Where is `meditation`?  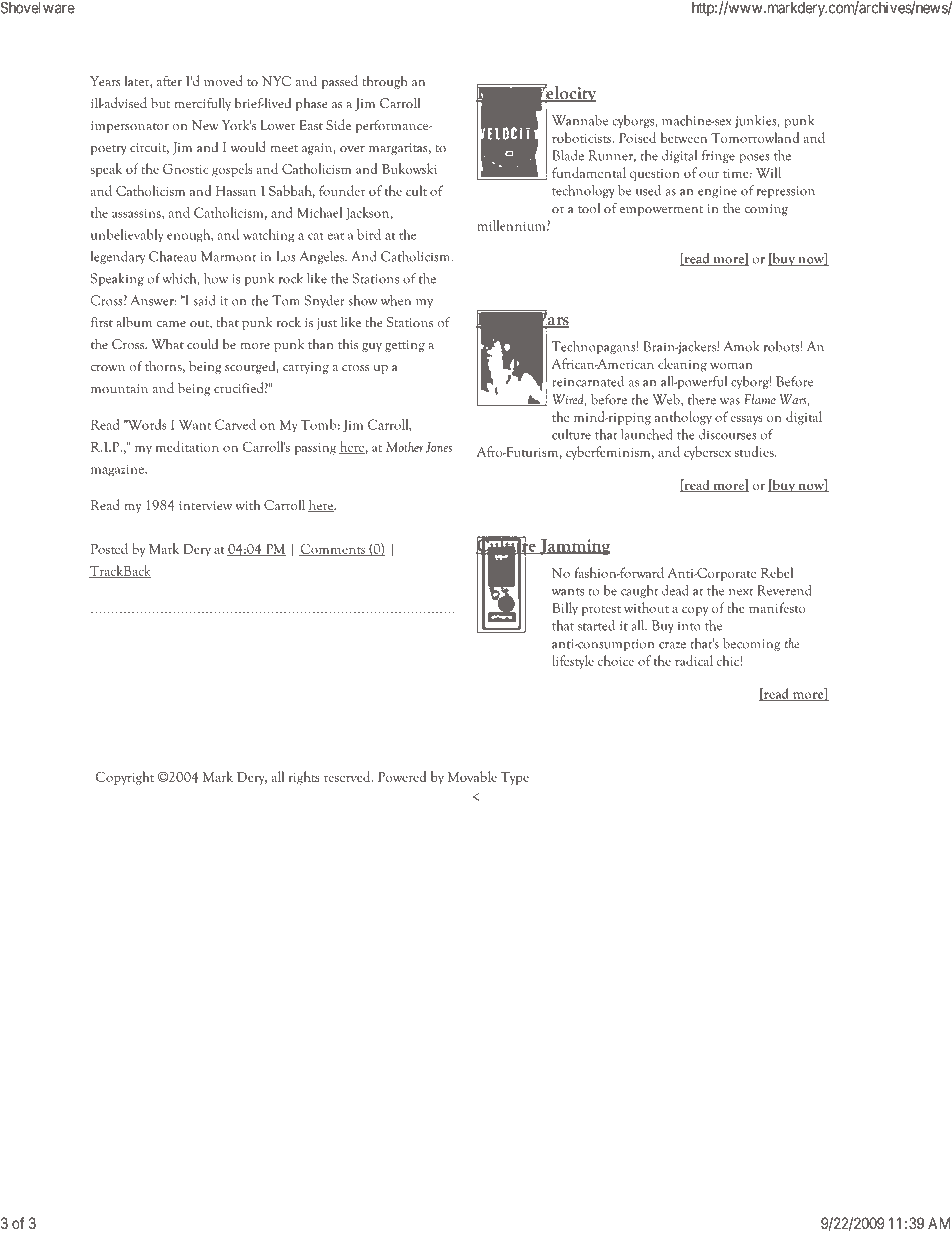
meditation is located at coordinates (187, 446).
